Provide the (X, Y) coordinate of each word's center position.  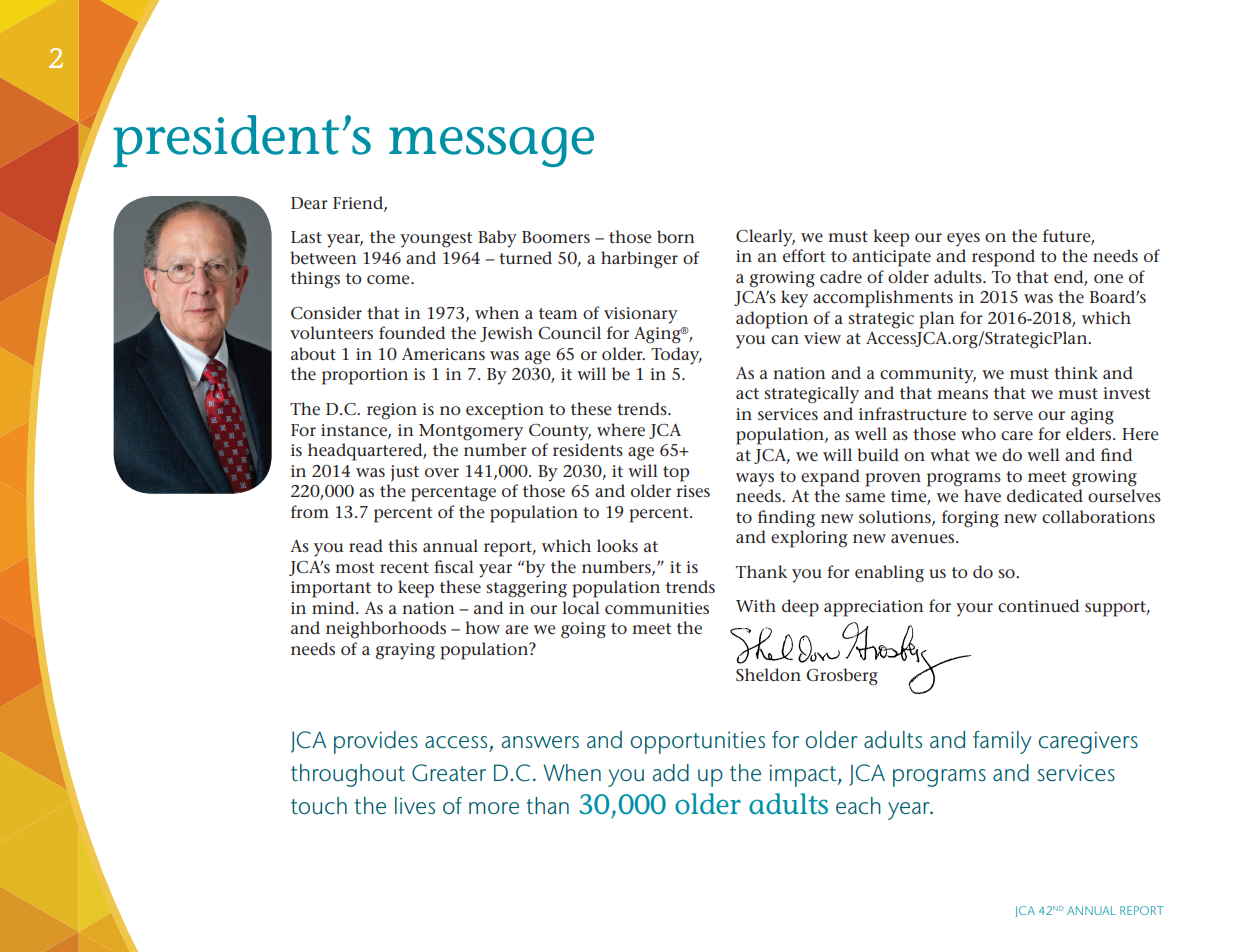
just (405, 473)
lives (415, 806)
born (676, 236)
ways (755, 480)
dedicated (1045, 496)
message (491, 147)
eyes (963, 240)
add (670, 773)
